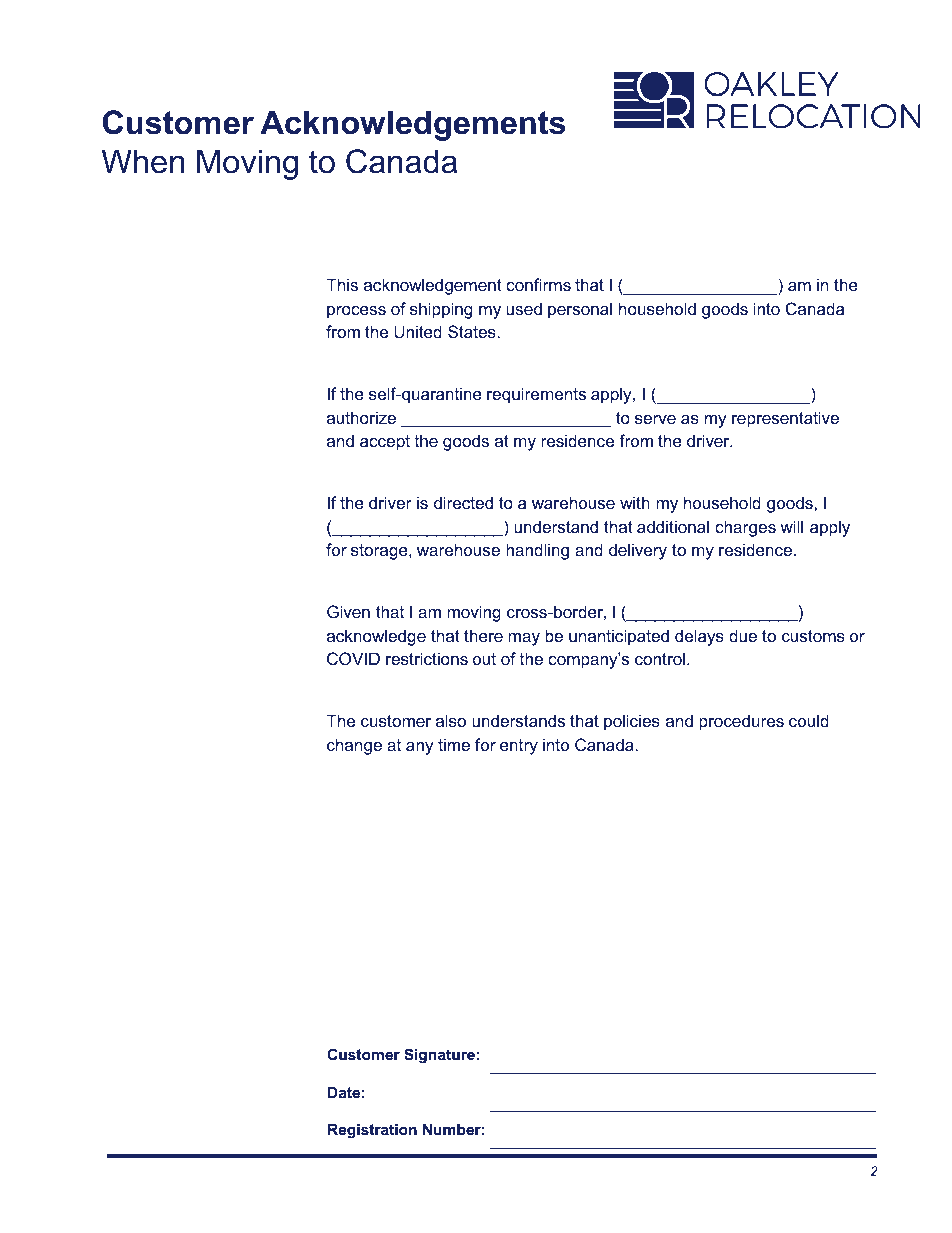  Describe the element at coordinates (743, 635) in the document. I see `due` at that location.
